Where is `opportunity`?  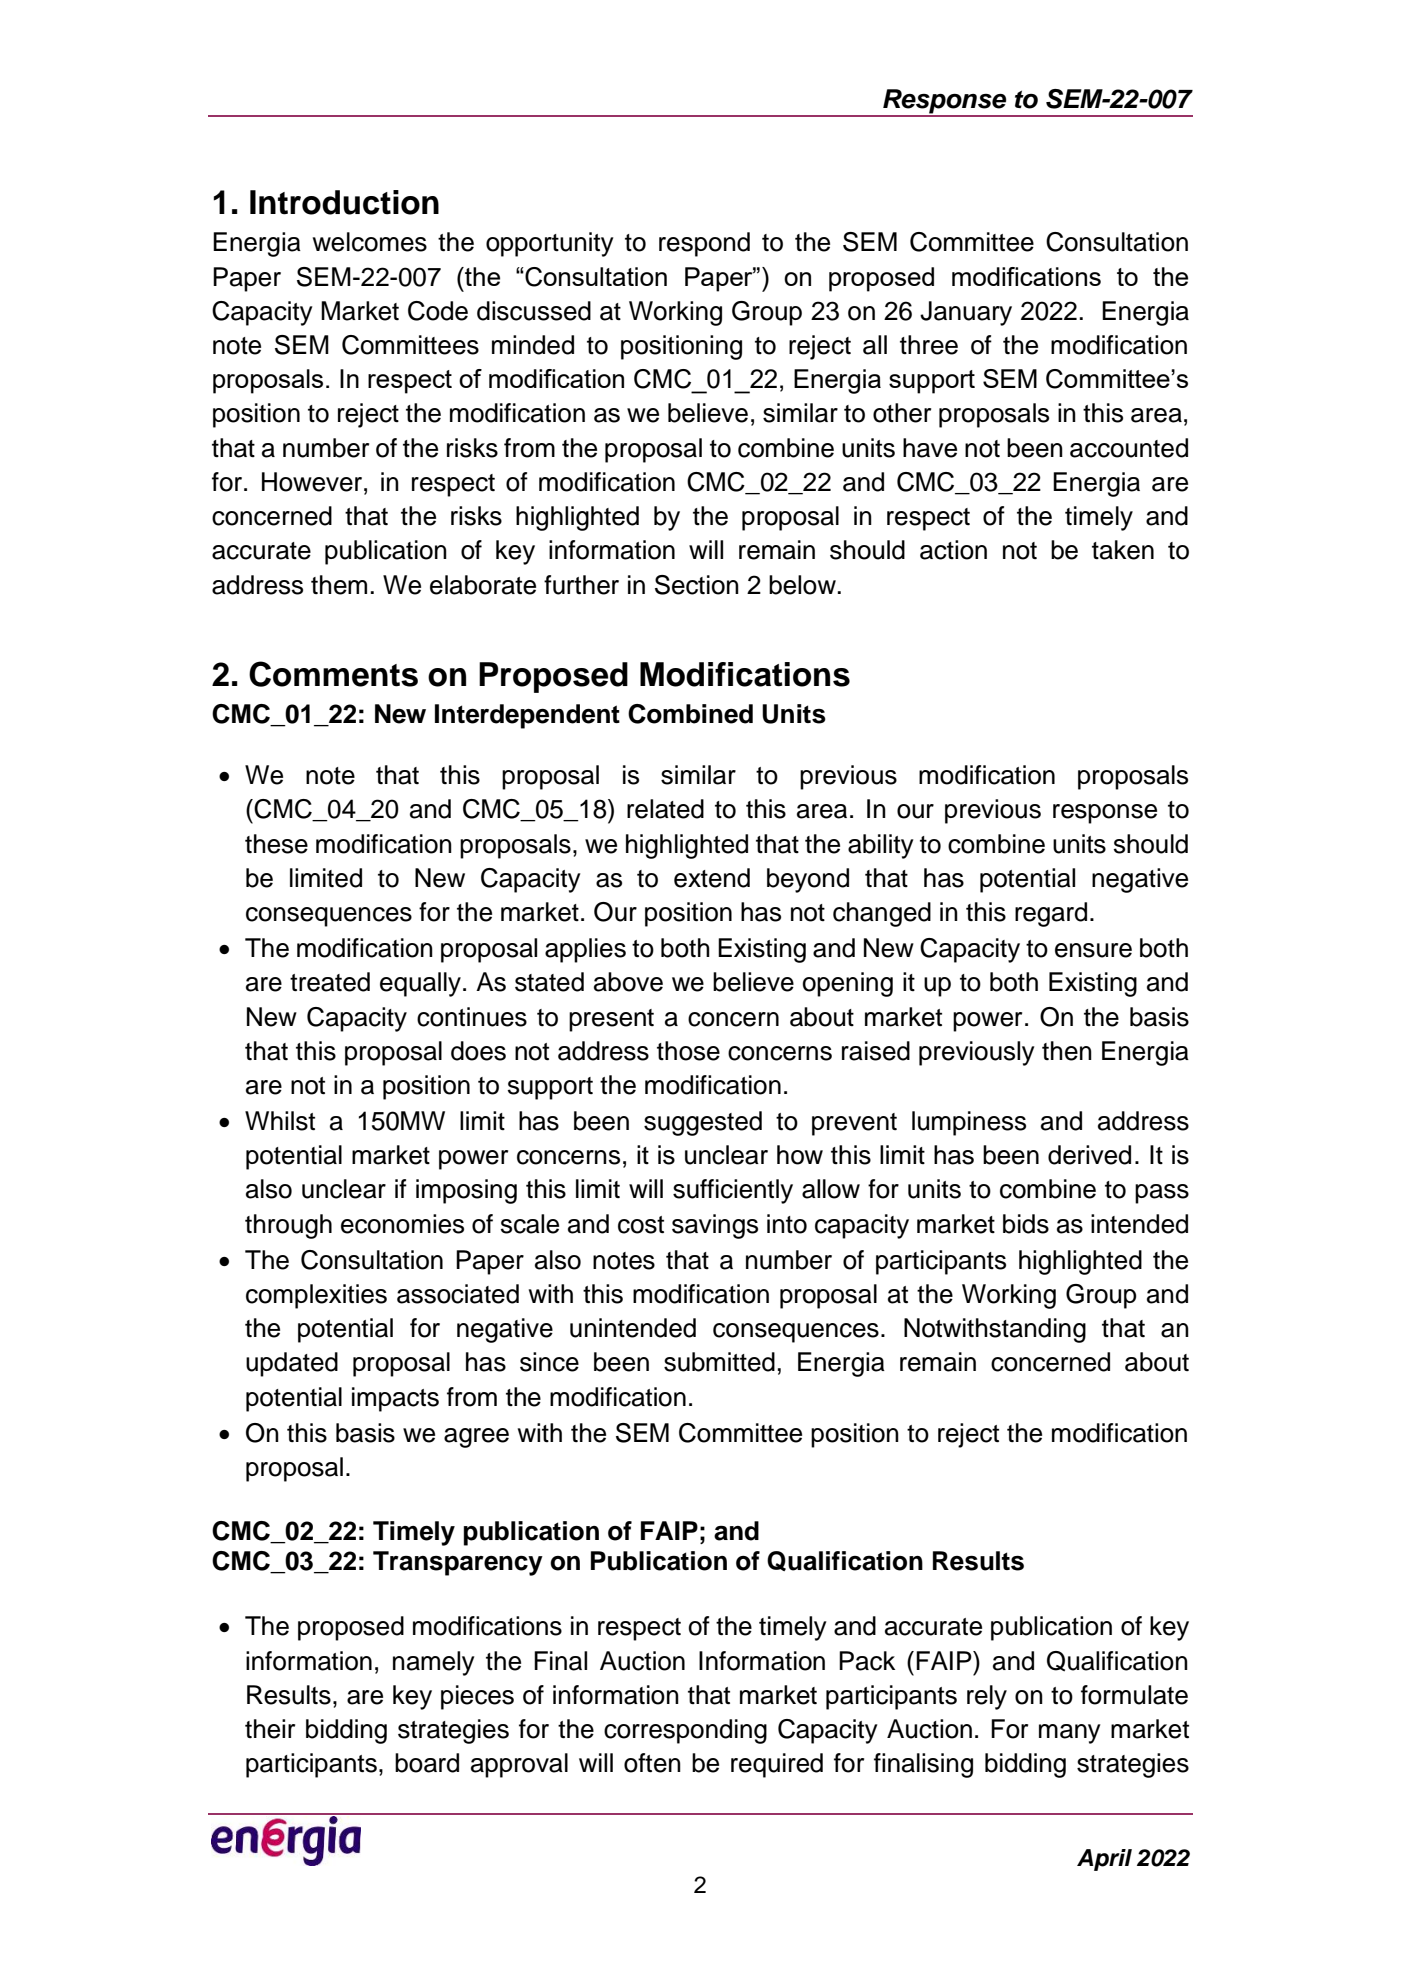 opportunity is located at coordinates (550, 244).
